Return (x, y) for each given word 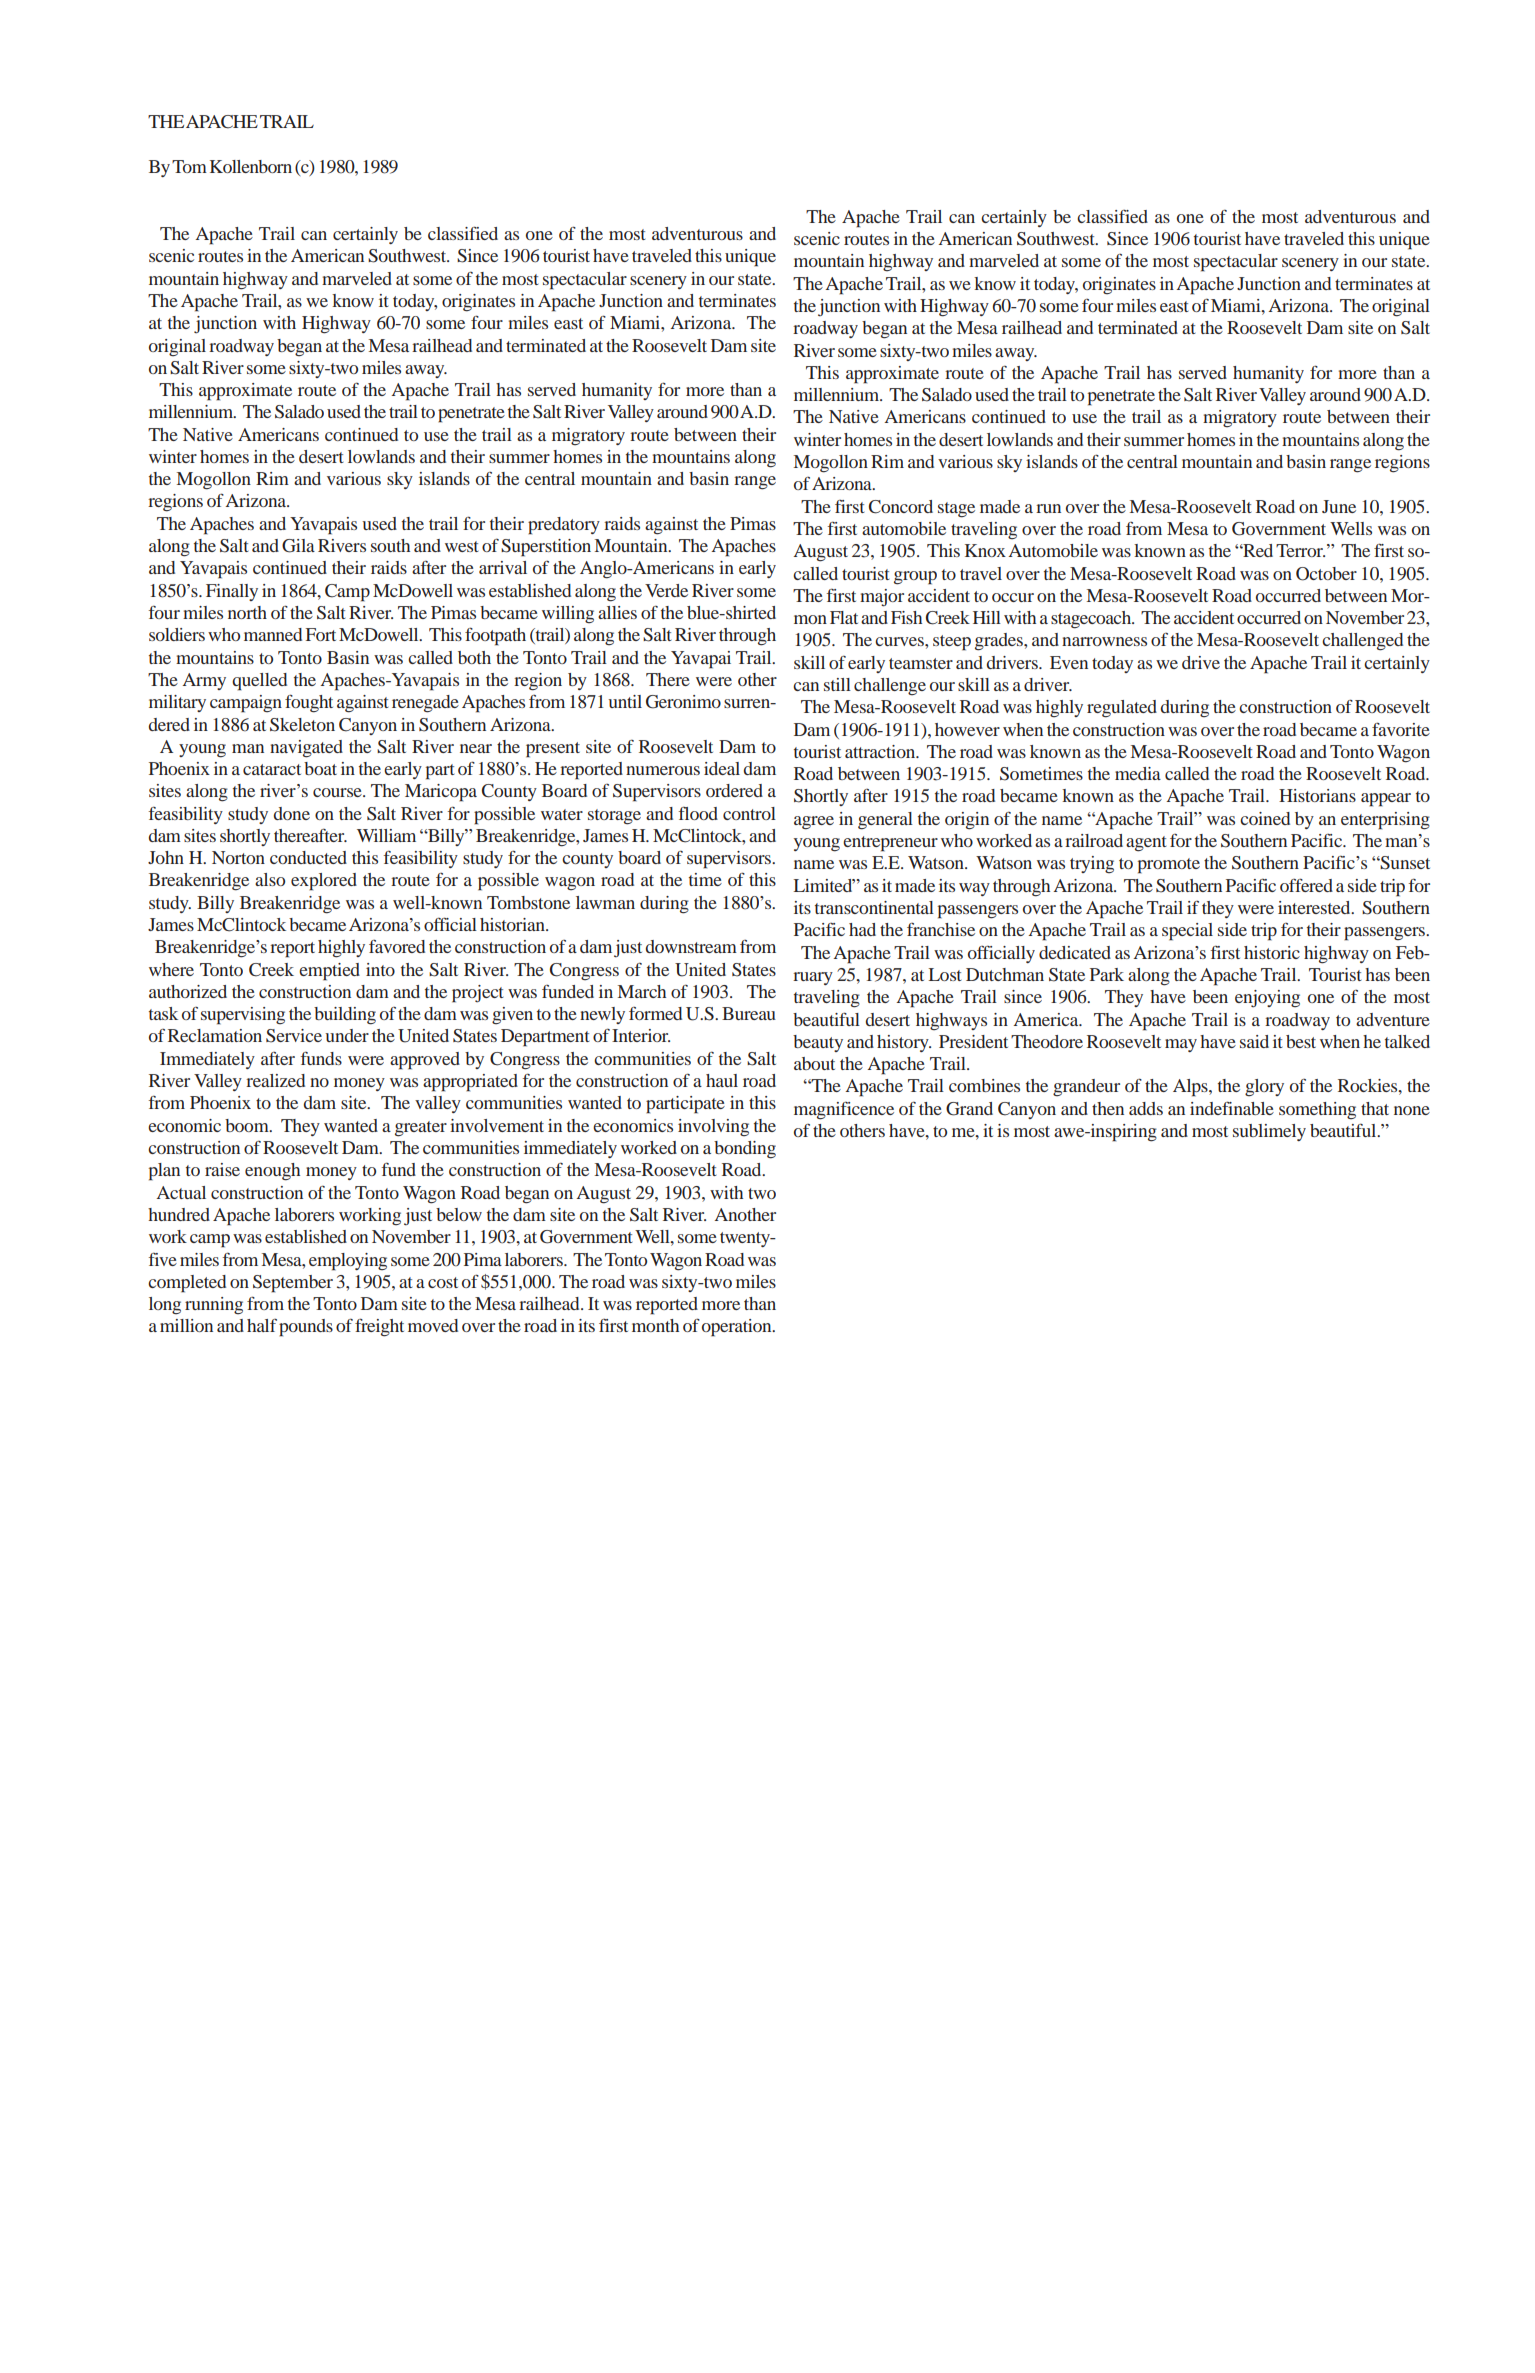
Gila (298, 546)
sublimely (1269, 1132)
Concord (901, 507)
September (293, 1284)
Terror (1300, 550)
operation (738, 1328)
